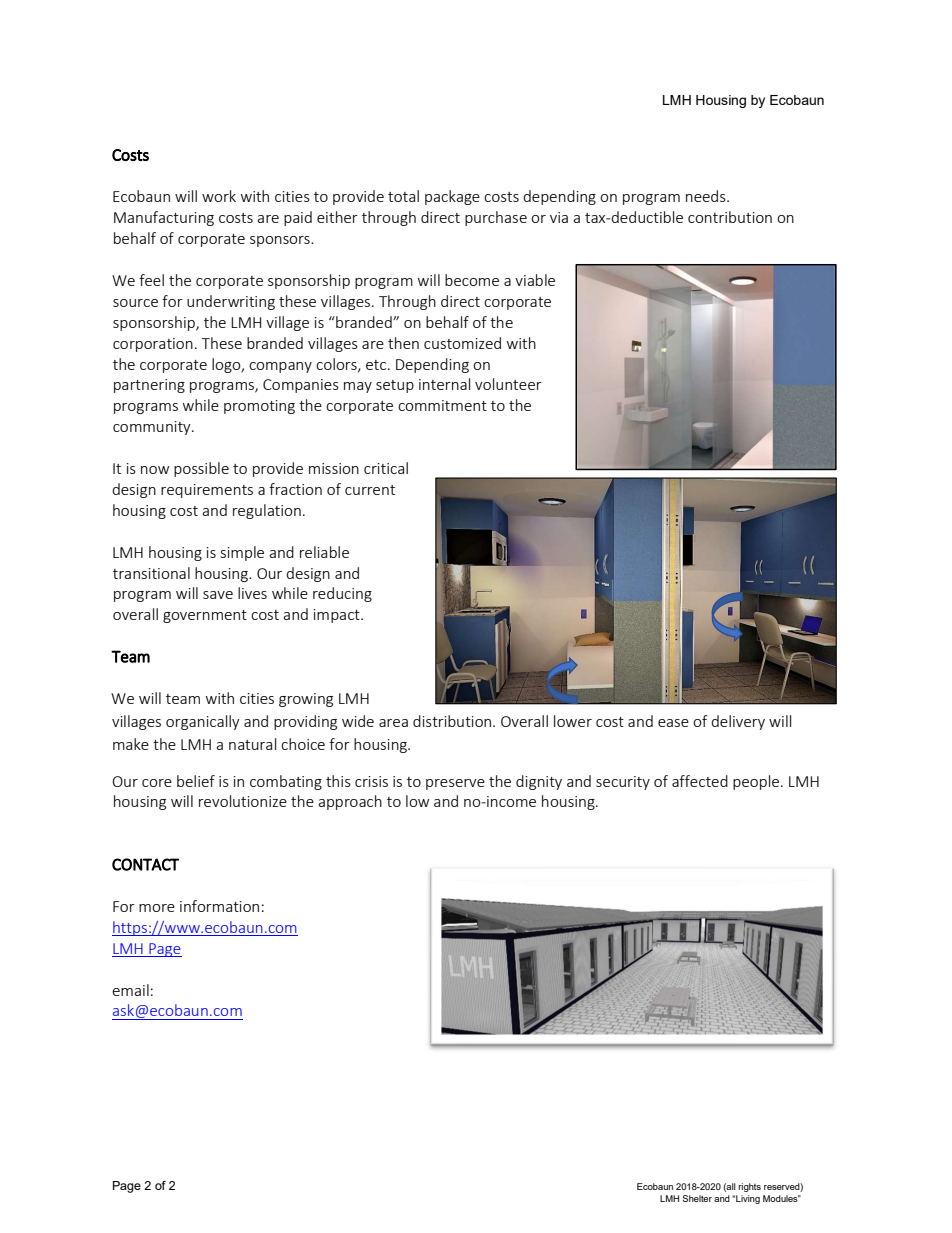 The image size is (952, 1233). What do you see at coordinates (697, 1198) in the page?
I see `Shelter` at bounding box center [697, 1198].
